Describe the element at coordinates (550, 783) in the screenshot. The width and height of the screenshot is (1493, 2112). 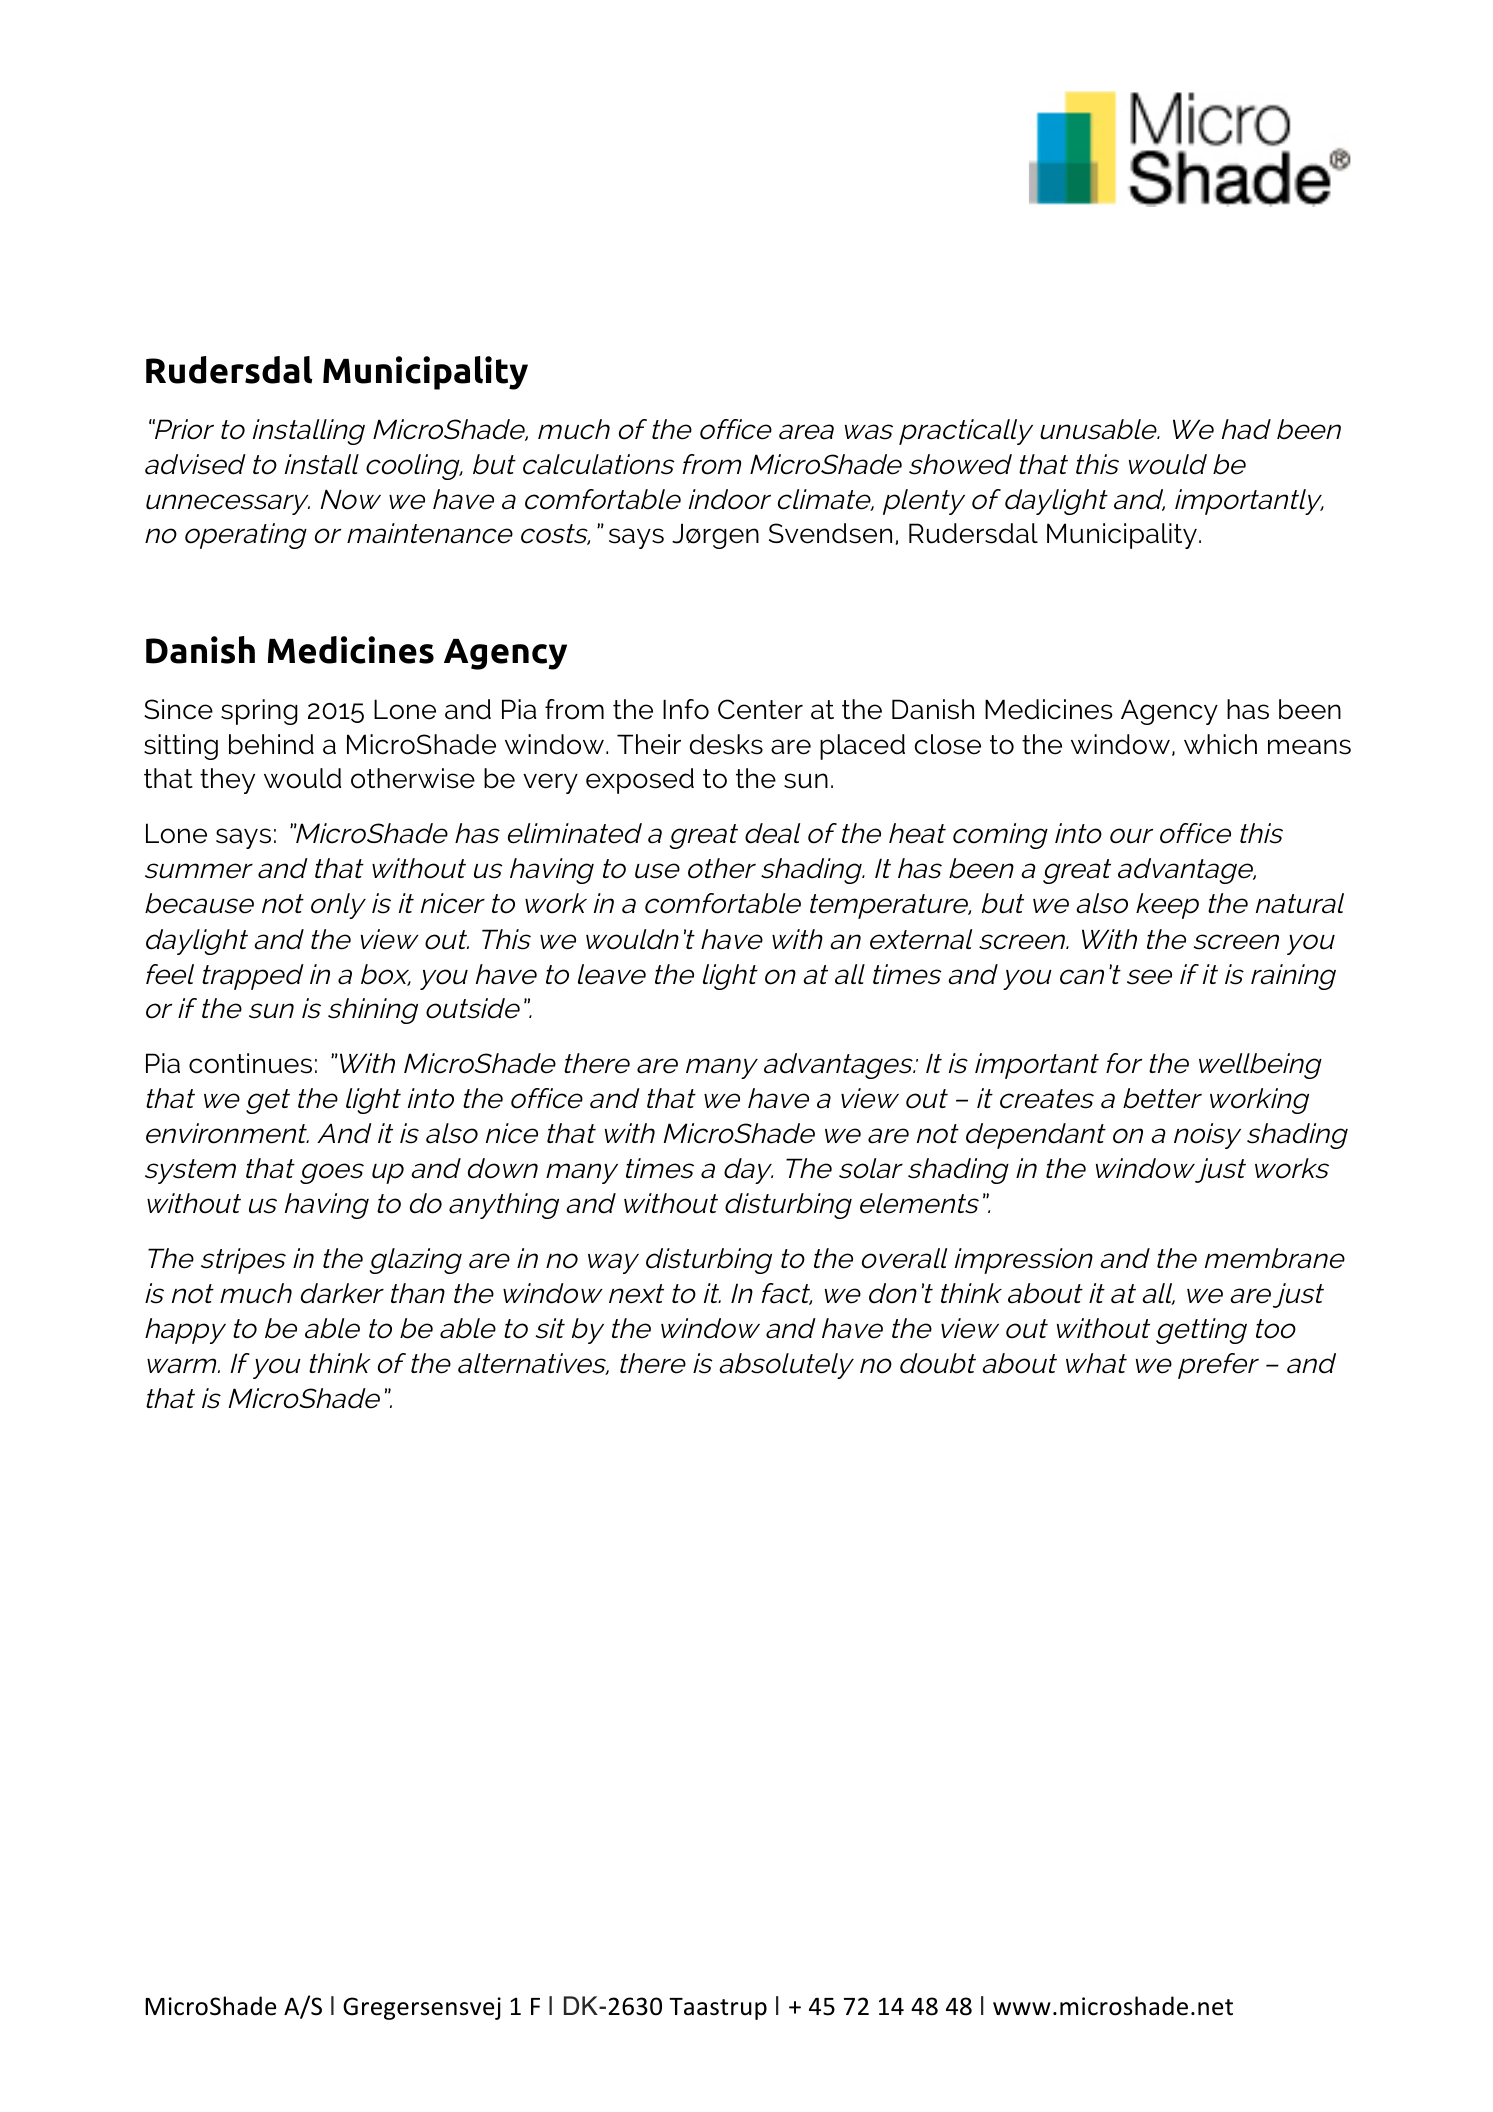
I see `very` at that location.
